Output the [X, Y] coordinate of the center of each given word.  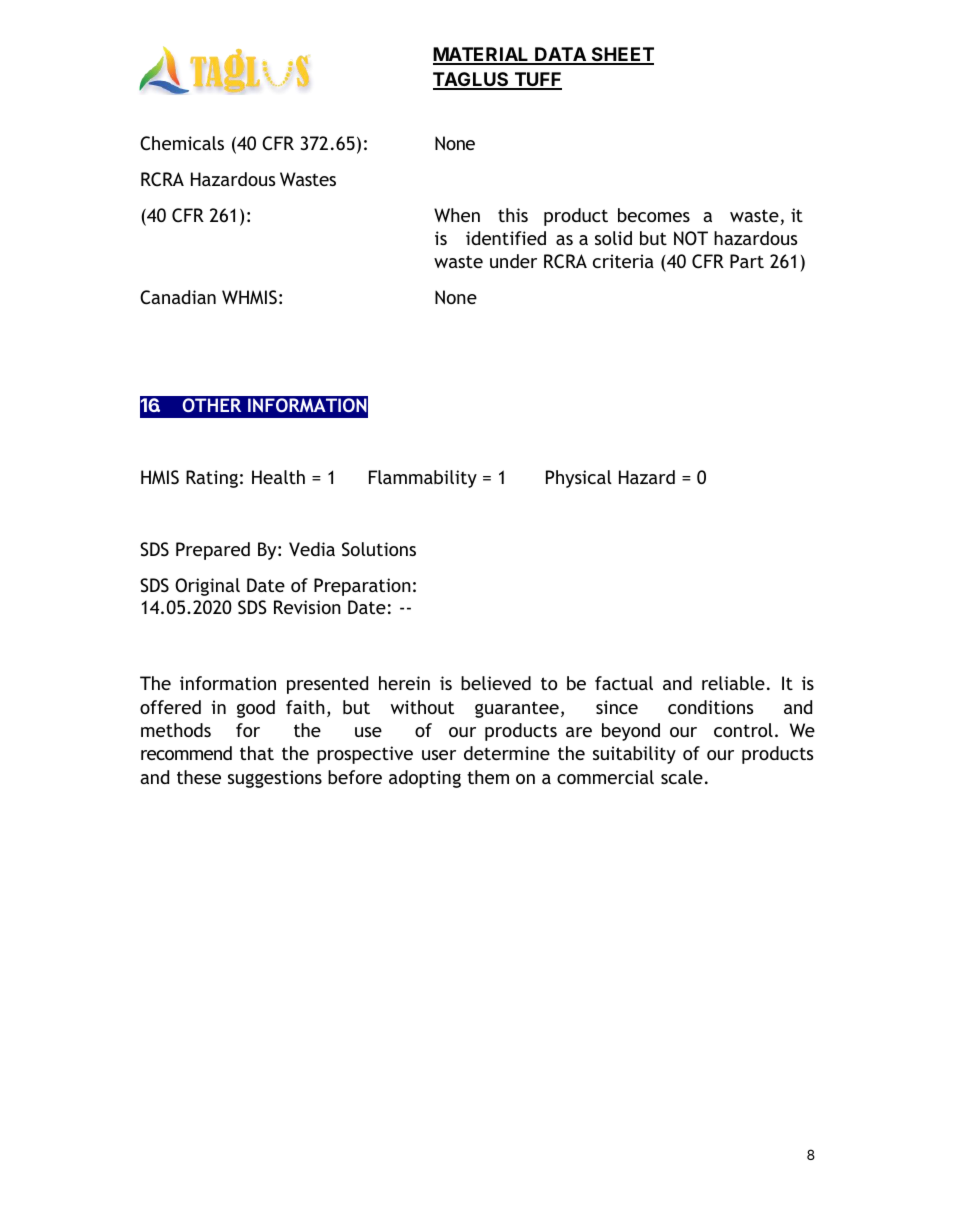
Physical [579, 479]
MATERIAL [482, 55]
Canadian [178, 297]
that [257, 753]
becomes [654, 215]
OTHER [211, 405]
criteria [623, 261]
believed [496, 683]
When [457, 215]
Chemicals [182, 143]
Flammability [423, 479]
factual [624, 683]
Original [207, 587]
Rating [212, 479]
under [513, 261]
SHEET [621, 55]
